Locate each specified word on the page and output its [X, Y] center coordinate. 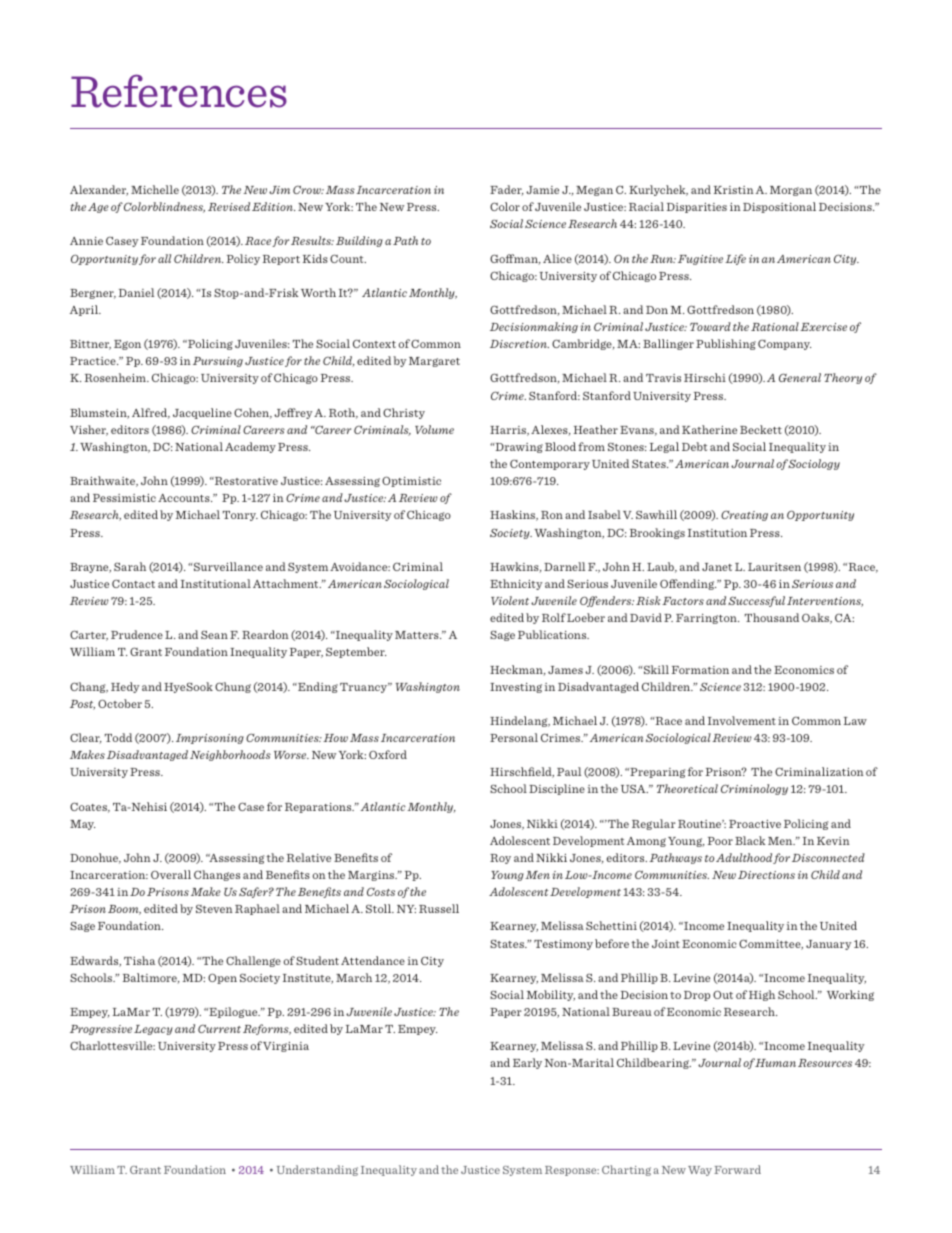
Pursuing [218, 362]
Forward [737, 1169]
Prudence [137, 634]
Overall [171, 874]
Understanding [317, 1170]
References [179, 91]
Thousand [772, 617]
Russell [439, 908]
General [800, 377]
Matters [418, 635]
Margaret [434, 362]
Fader [507, 190]
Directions [766, 875]
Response [572, 1171]
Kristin [733, 190]
